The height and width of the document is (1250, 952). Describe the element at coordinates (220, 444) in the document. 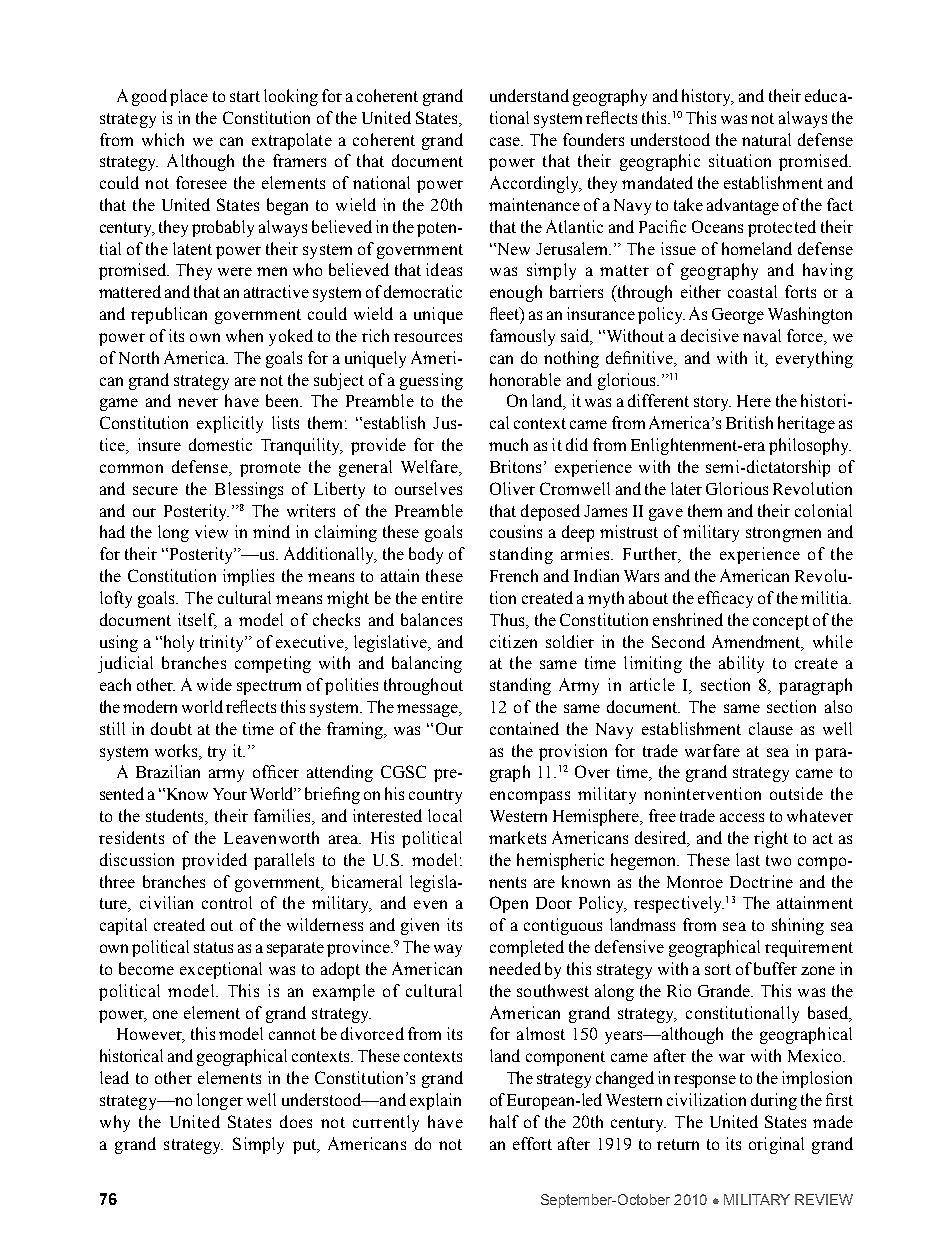

I see `domestic` at that location.
